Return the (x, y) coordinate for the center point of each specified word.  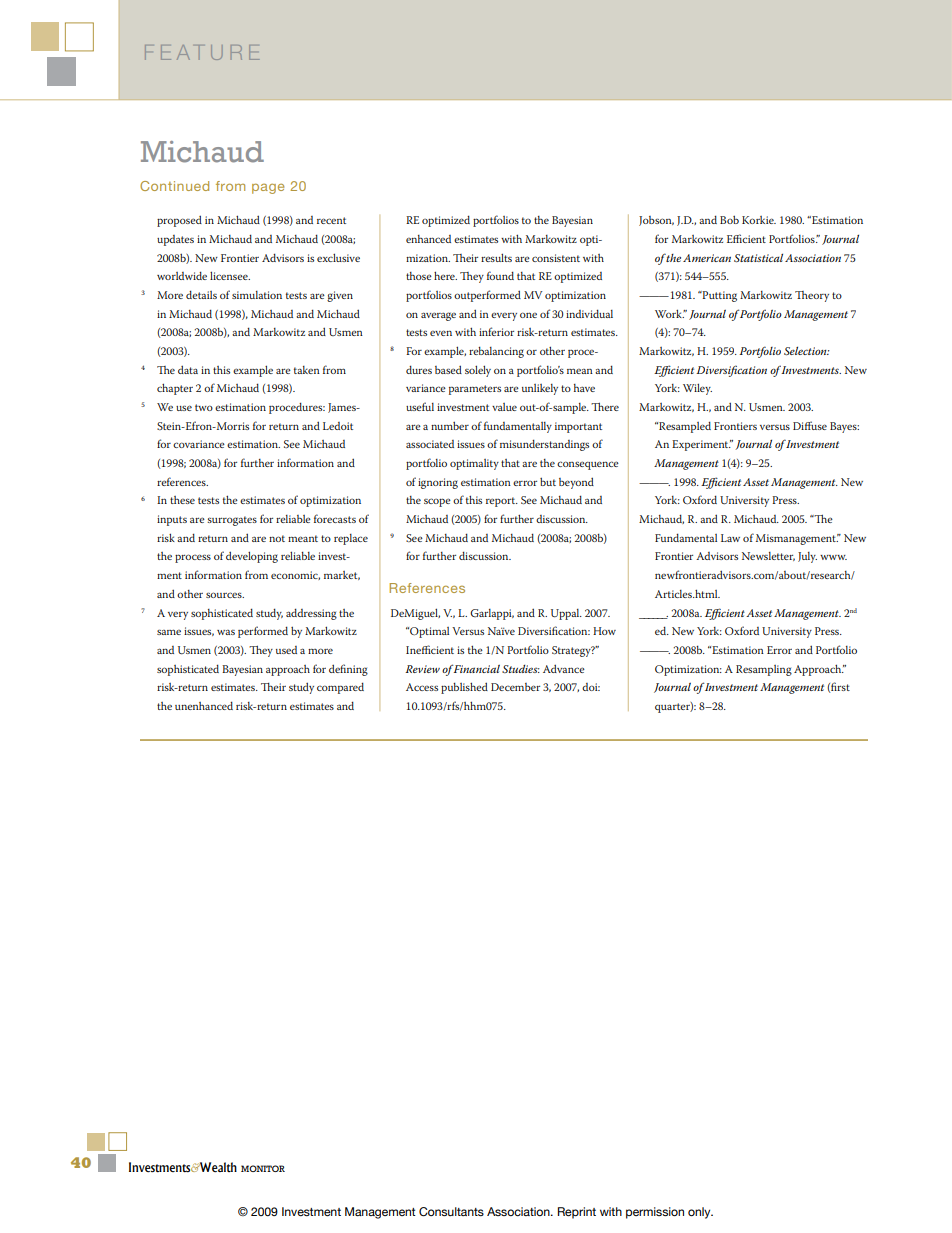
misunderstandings (544, 445)
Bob (729, 219)
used (286, 650)
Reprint (577, 1213)
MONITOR (263, 1168)
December (515, 687)
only (700, 1213)
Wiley (697, 389)
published (464, 688)
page (268, 188)
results (496, 257)
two (204, 407)
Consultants (451, 1211)
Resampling (764, 670)
